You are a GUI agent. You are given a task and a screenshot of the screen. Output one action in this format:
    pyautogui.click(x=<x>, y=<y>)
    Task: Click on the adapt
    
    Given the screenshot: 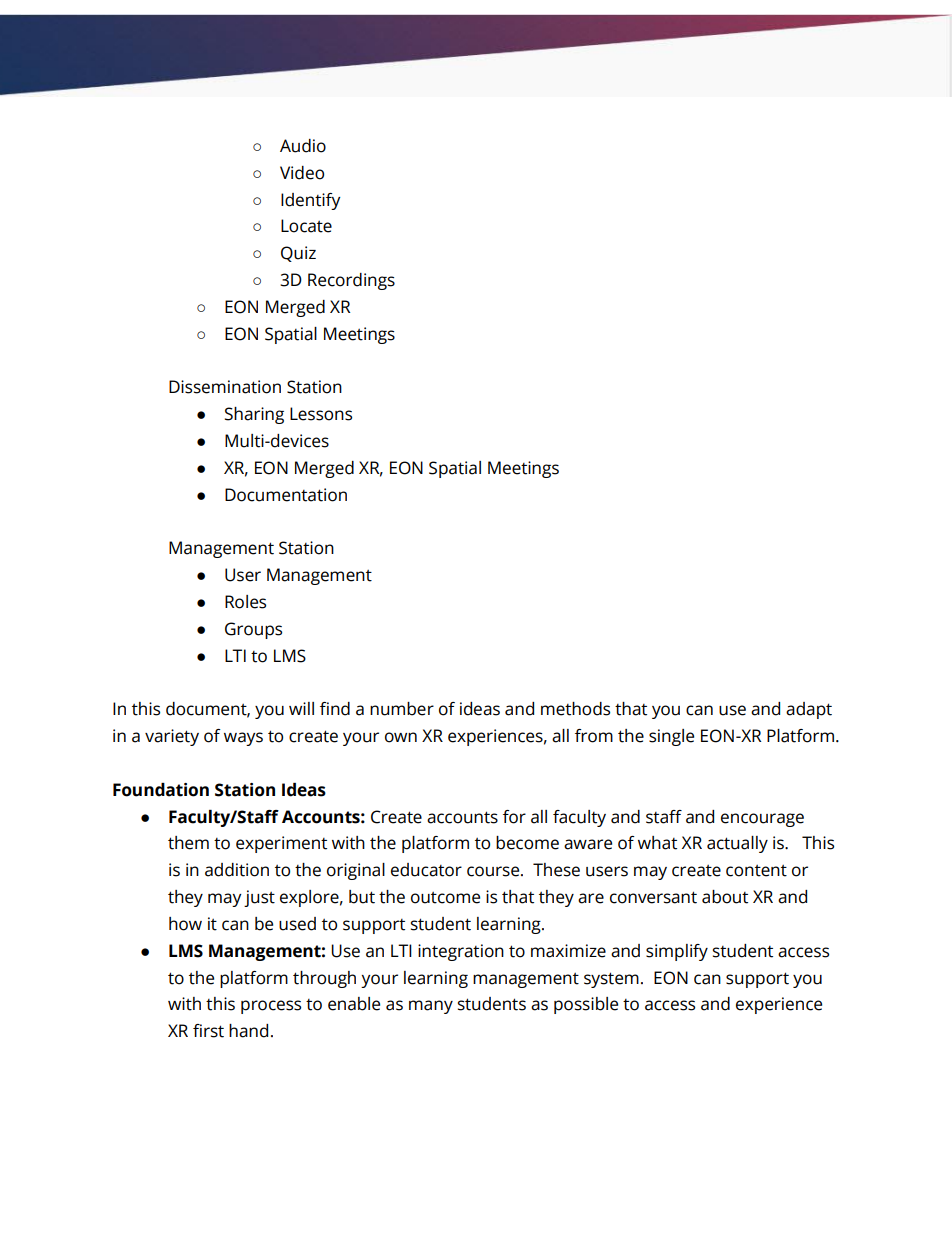 What is the action you would take?
    pyautogui.click(x=809, y=710)
